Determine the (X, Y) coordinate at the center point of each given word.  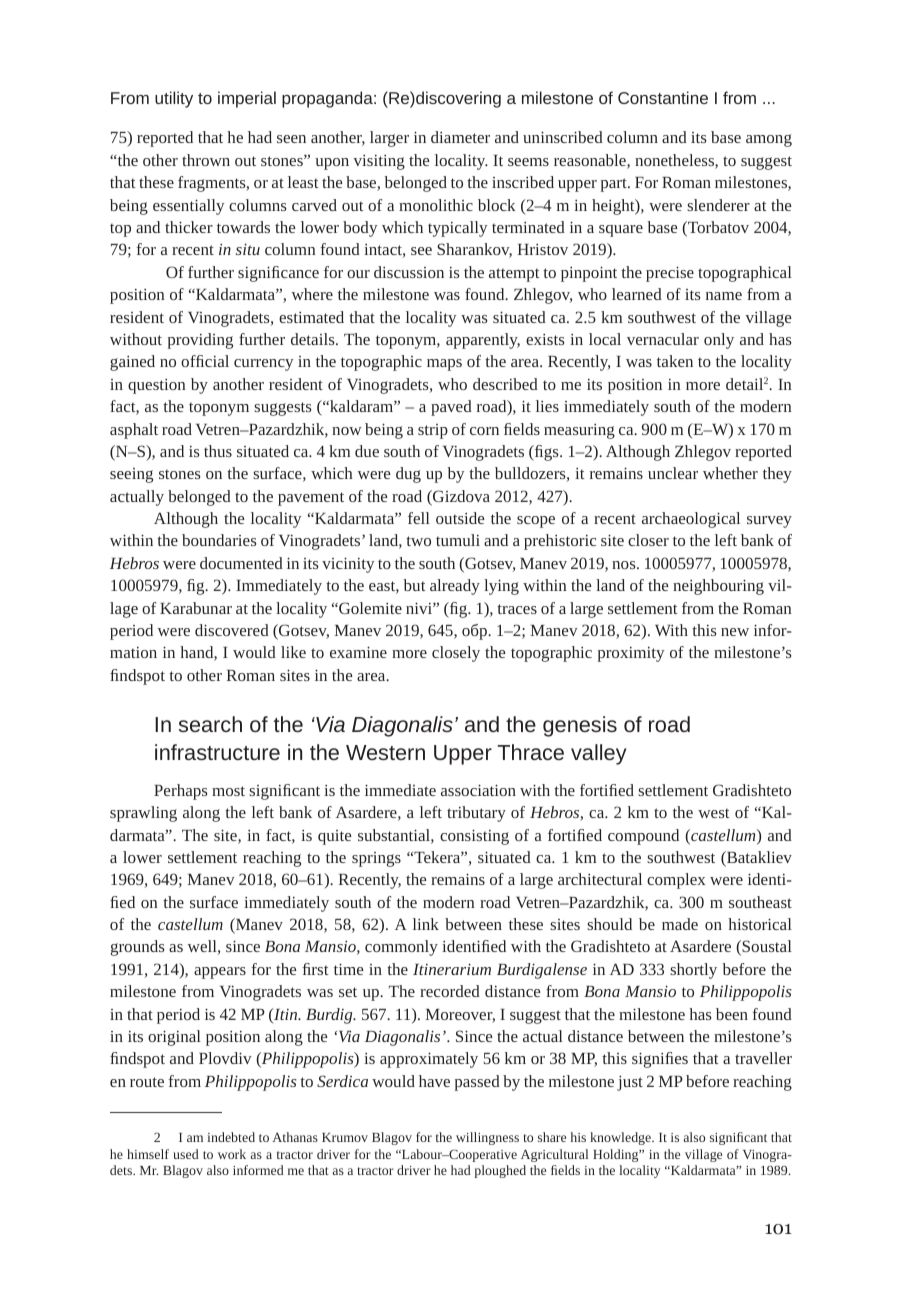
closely (456, 654)
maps (444, 365)
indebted (231, 1137)
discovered (232, 630)
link (426, 924)
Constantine (663, 97)
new (735, 632)
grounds (138, 948)
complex (676, 881)
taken (675, 361)
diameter (460, 137)
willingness (487, 1138)
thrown (206, 160)
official (205, 361)
